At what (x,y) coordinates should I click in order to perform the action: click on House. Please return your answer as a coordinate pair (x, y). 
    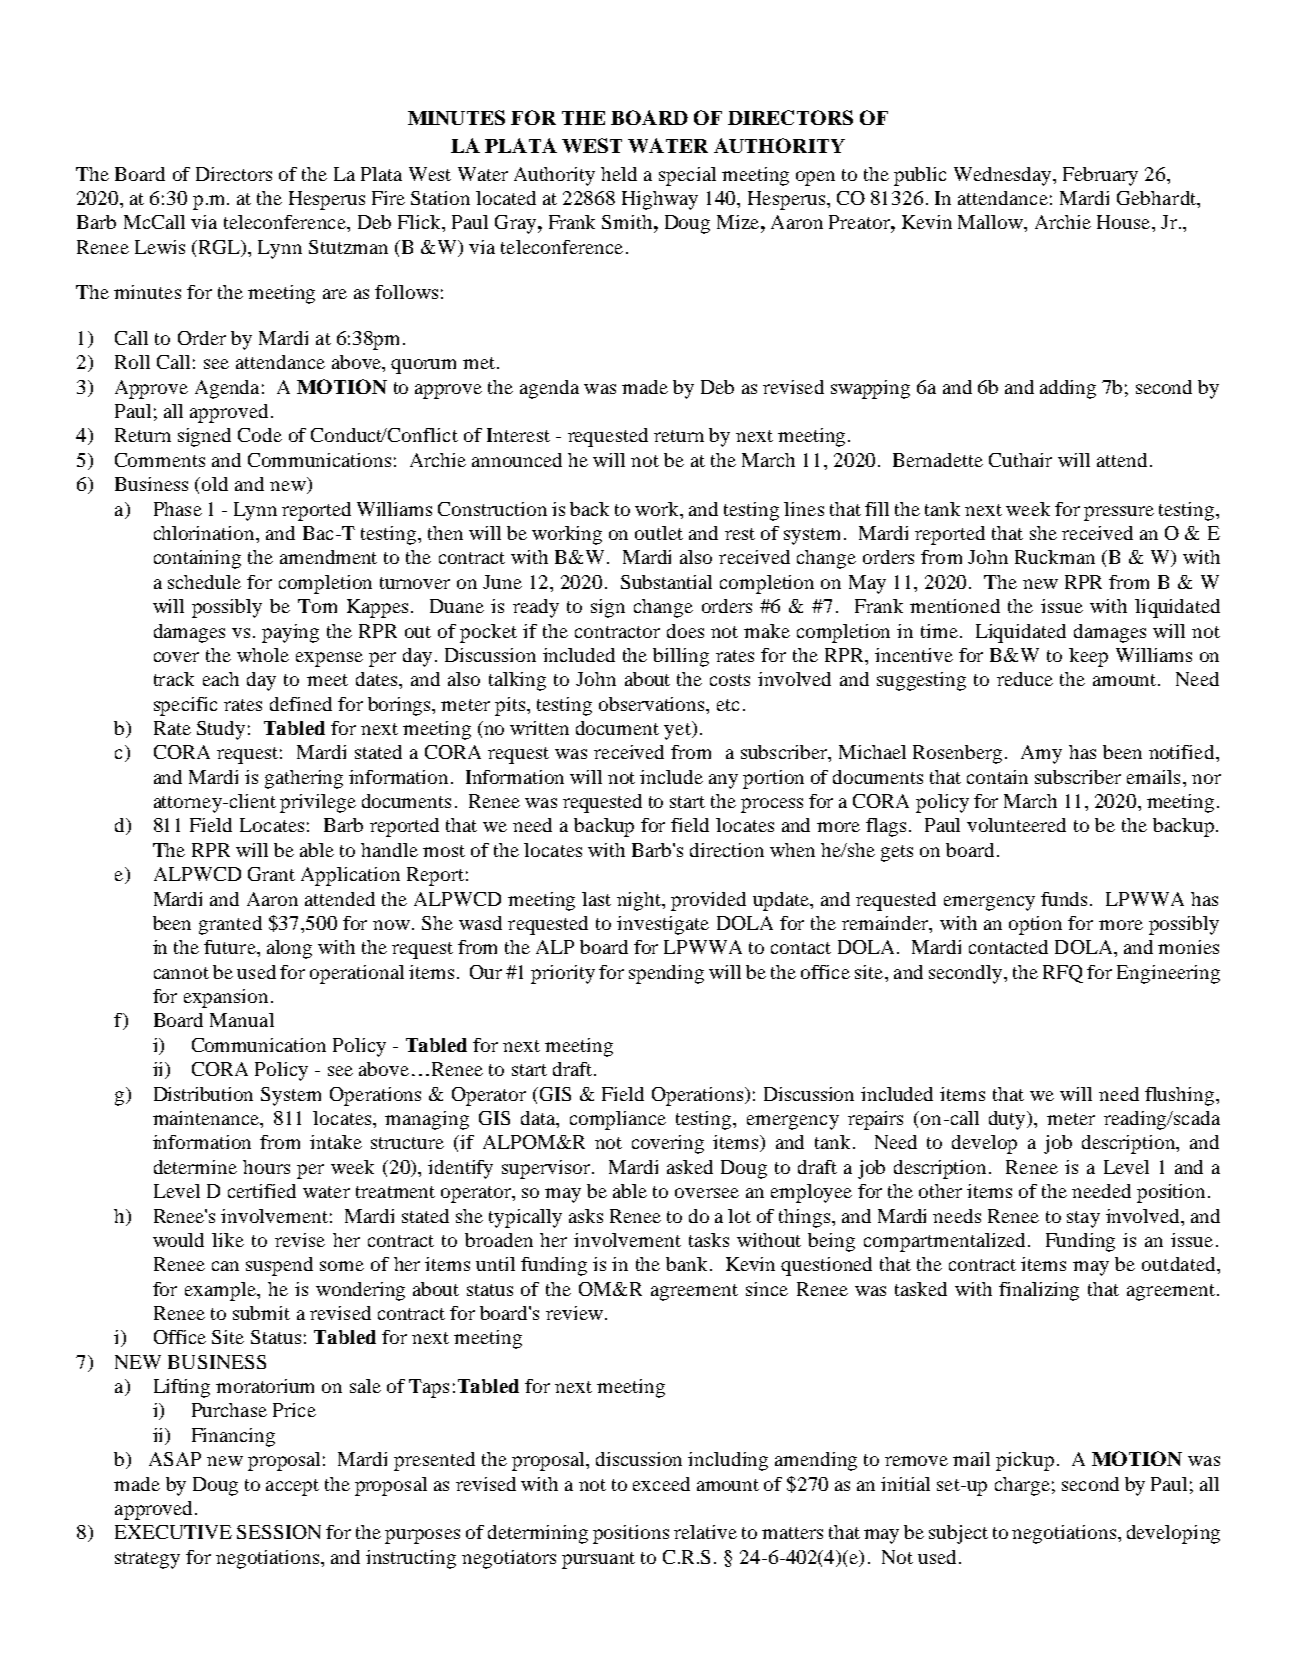
    Looking at the image, I should click on (1125, 222).
